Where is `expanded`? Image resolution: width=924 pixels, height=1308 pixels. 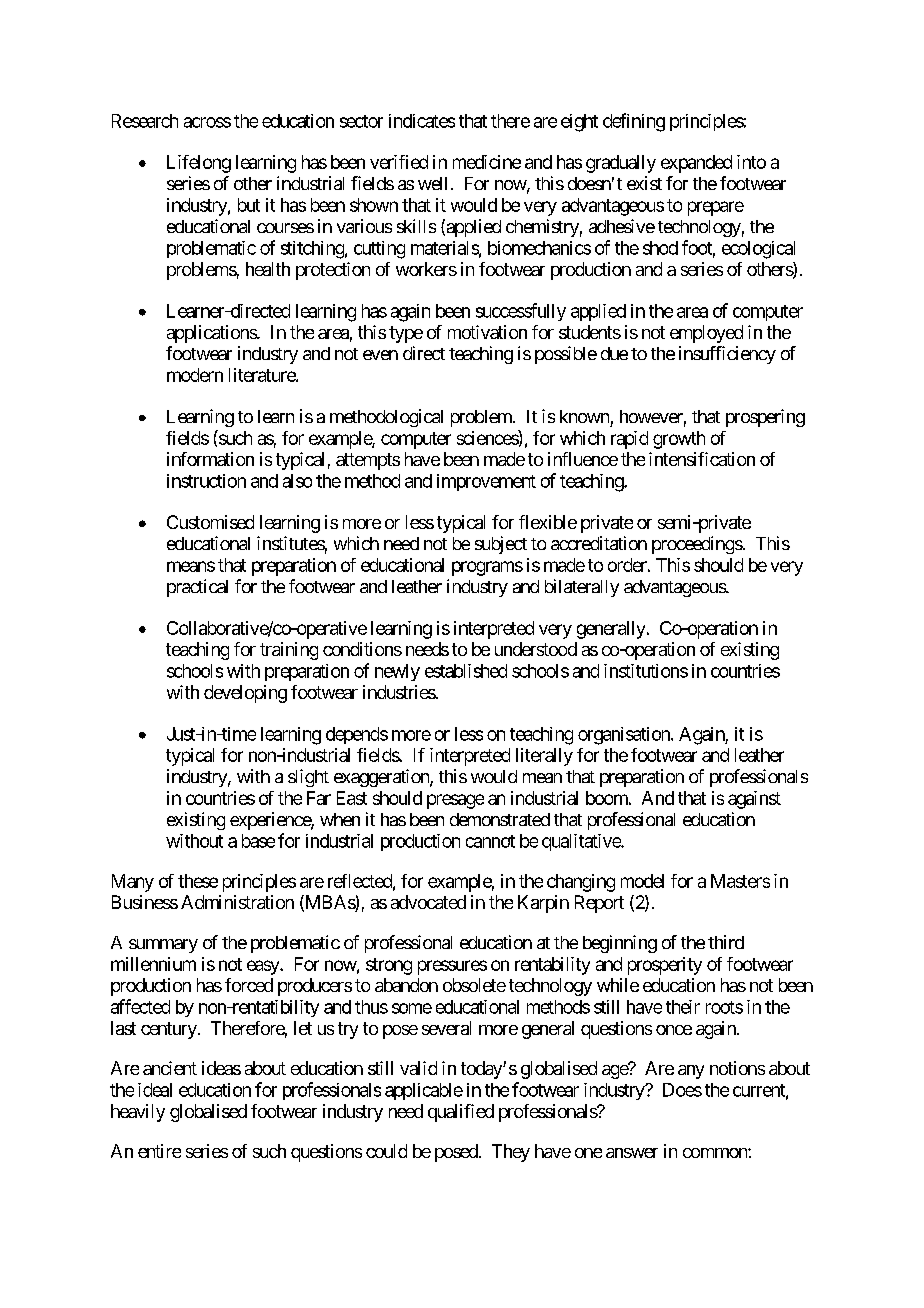 expanded is located at coordinates (696, 164).
